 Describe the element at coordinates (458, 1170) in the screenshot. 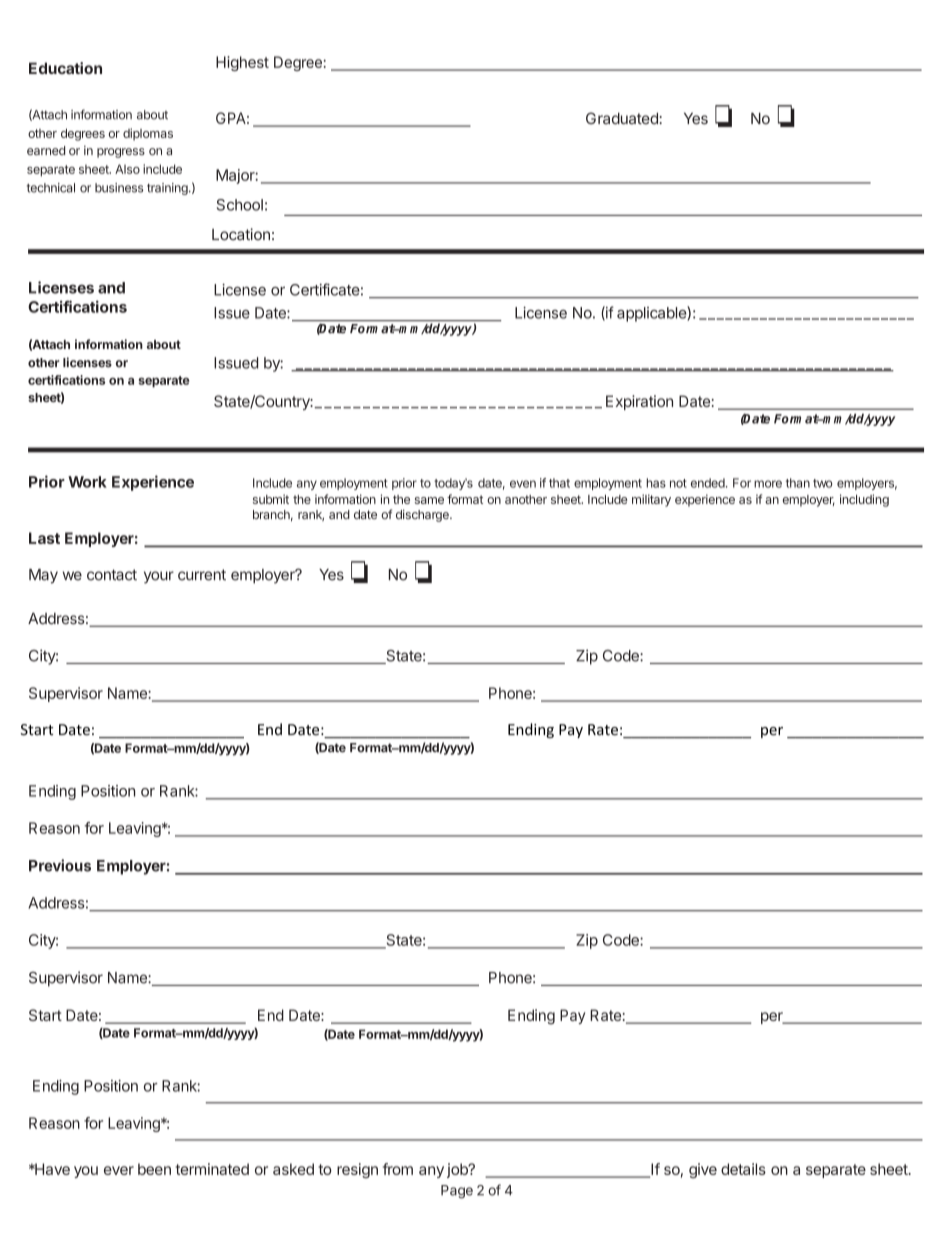

I see `job` at that location.
